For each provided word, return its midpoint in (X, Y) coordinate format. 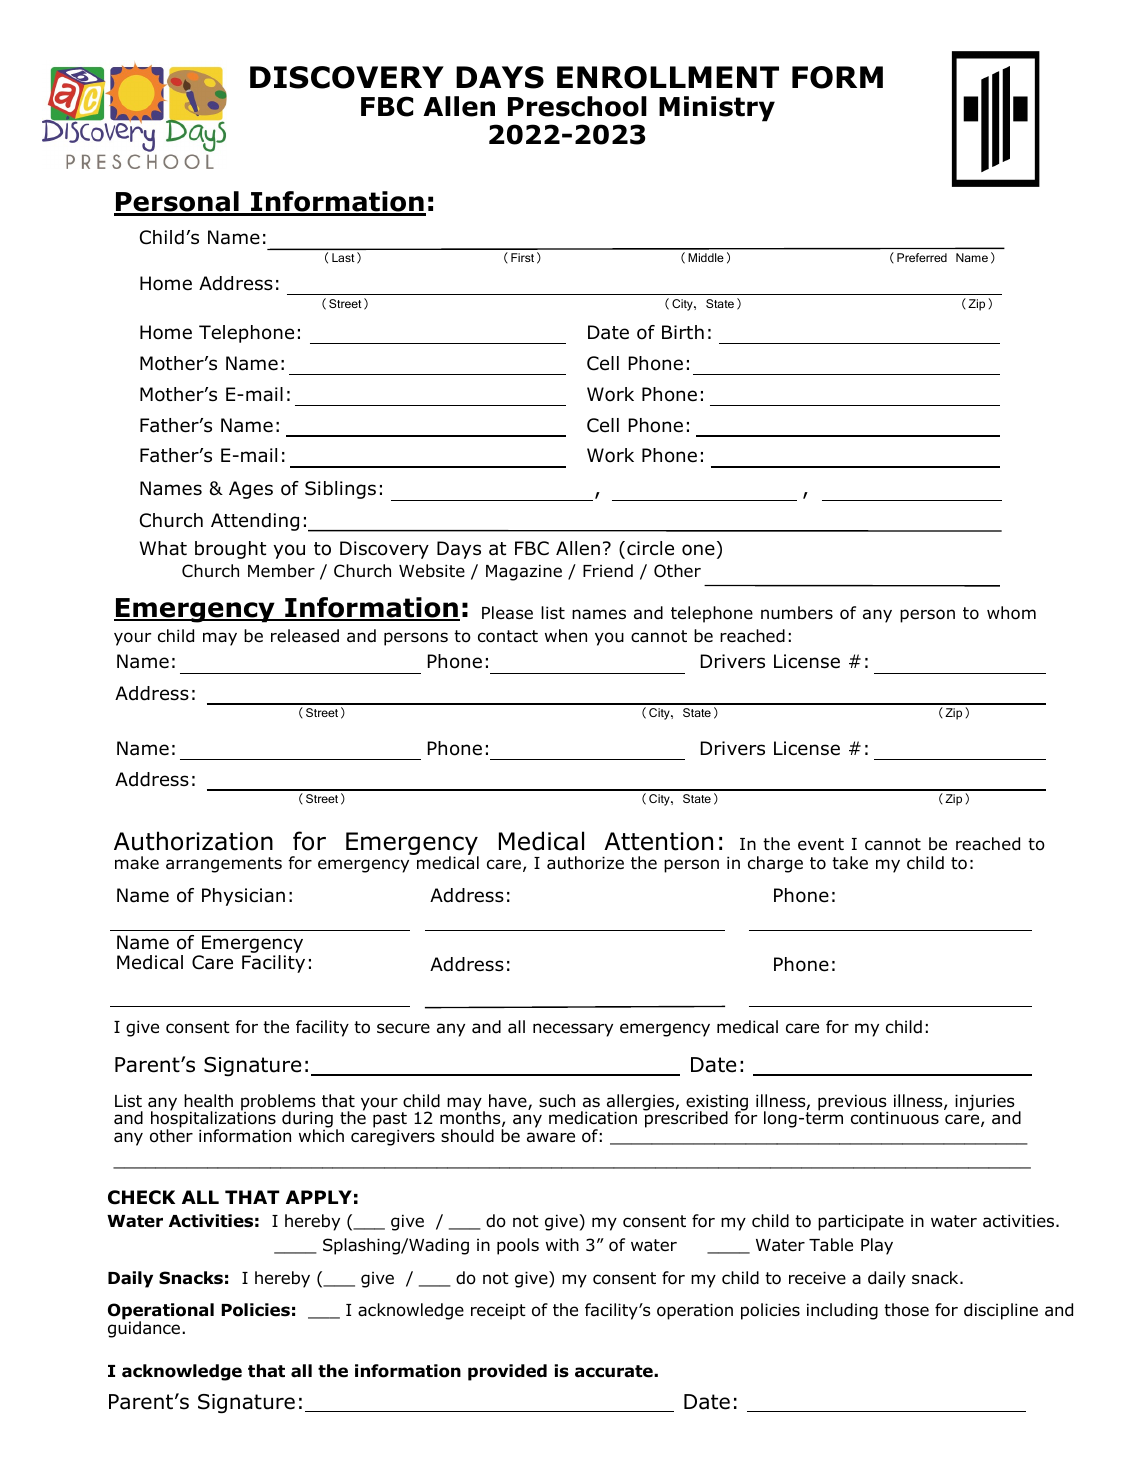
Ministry (717, 109)
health (208, 1101)
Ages (251, 490)
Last (343, 257)
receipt (498, 1311)
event (821, 844)
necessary (573, 1030)
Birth (683, 332)
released (305, 636)
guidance (144, 1328)
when (566, 636)
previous (853, 1103)
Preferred (922, 257)
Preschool (577, 106)
